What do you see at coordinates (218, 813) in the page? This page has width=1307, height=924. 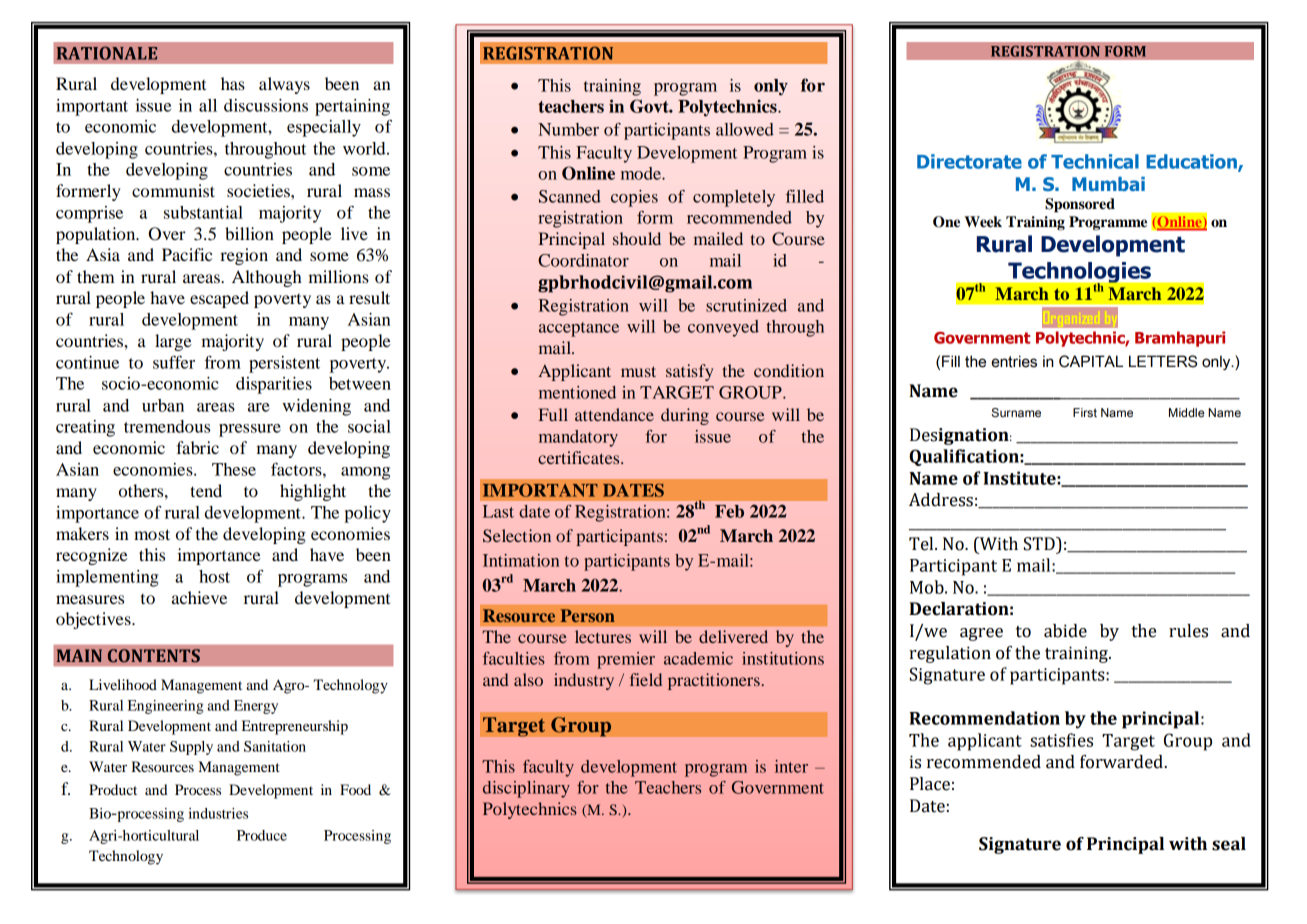 I see `industries` at bounding box center [218, 813].
